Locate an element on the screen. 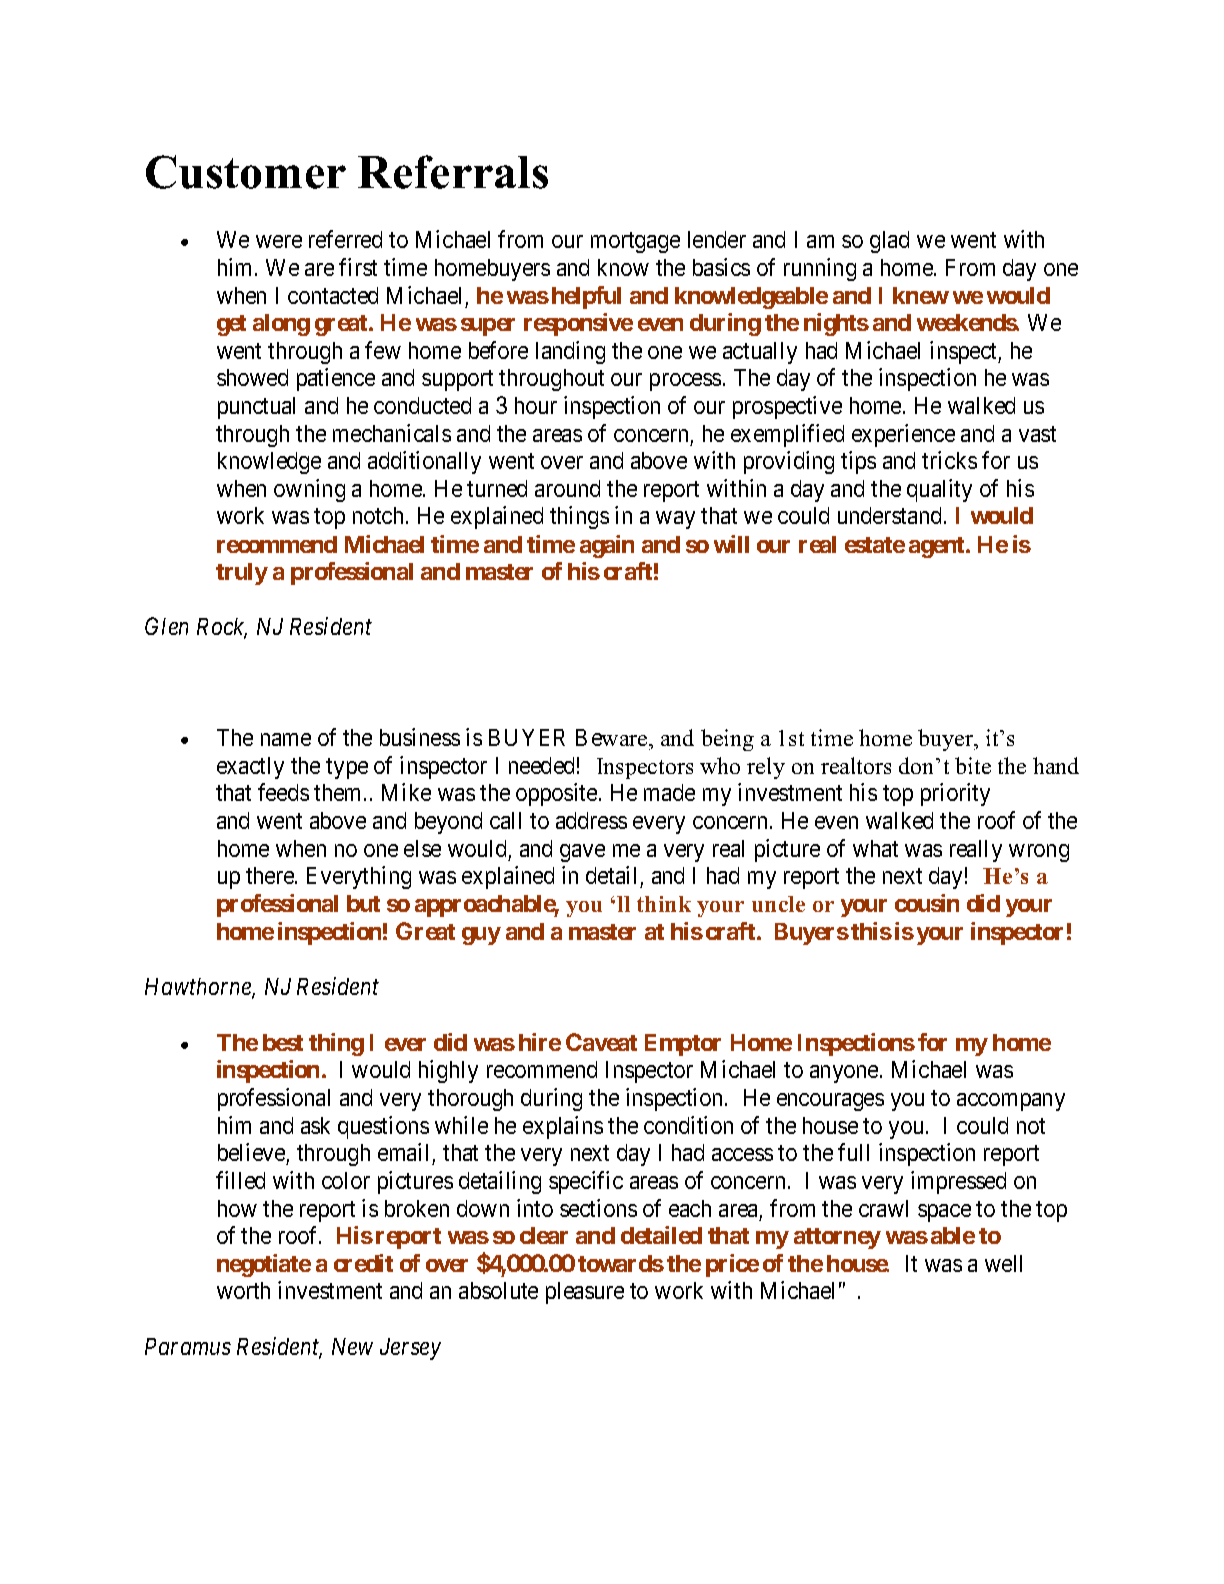  bite is located at coordinates (973, 765).
